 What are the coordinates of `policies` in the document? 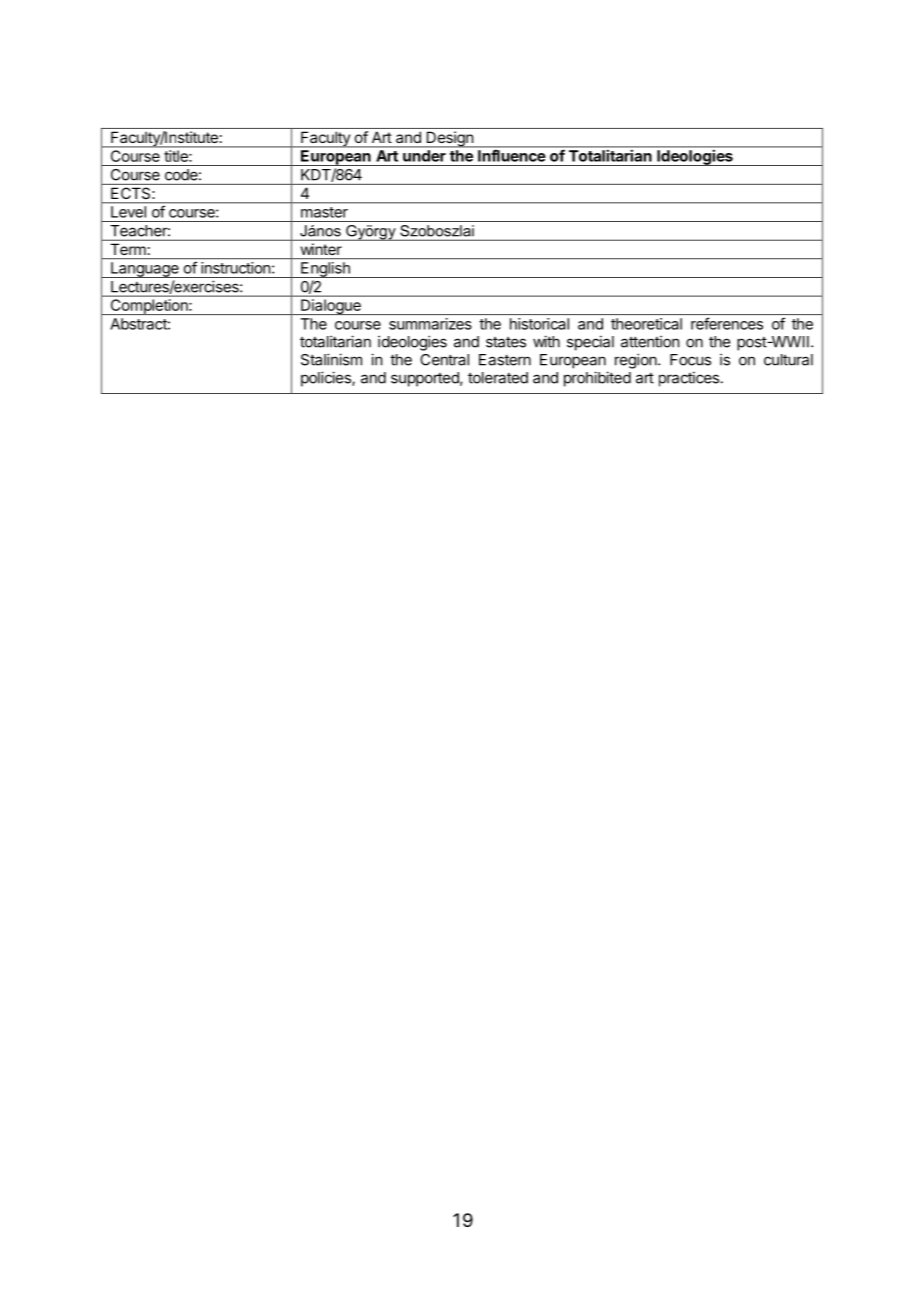 It's located at (327, 379).
